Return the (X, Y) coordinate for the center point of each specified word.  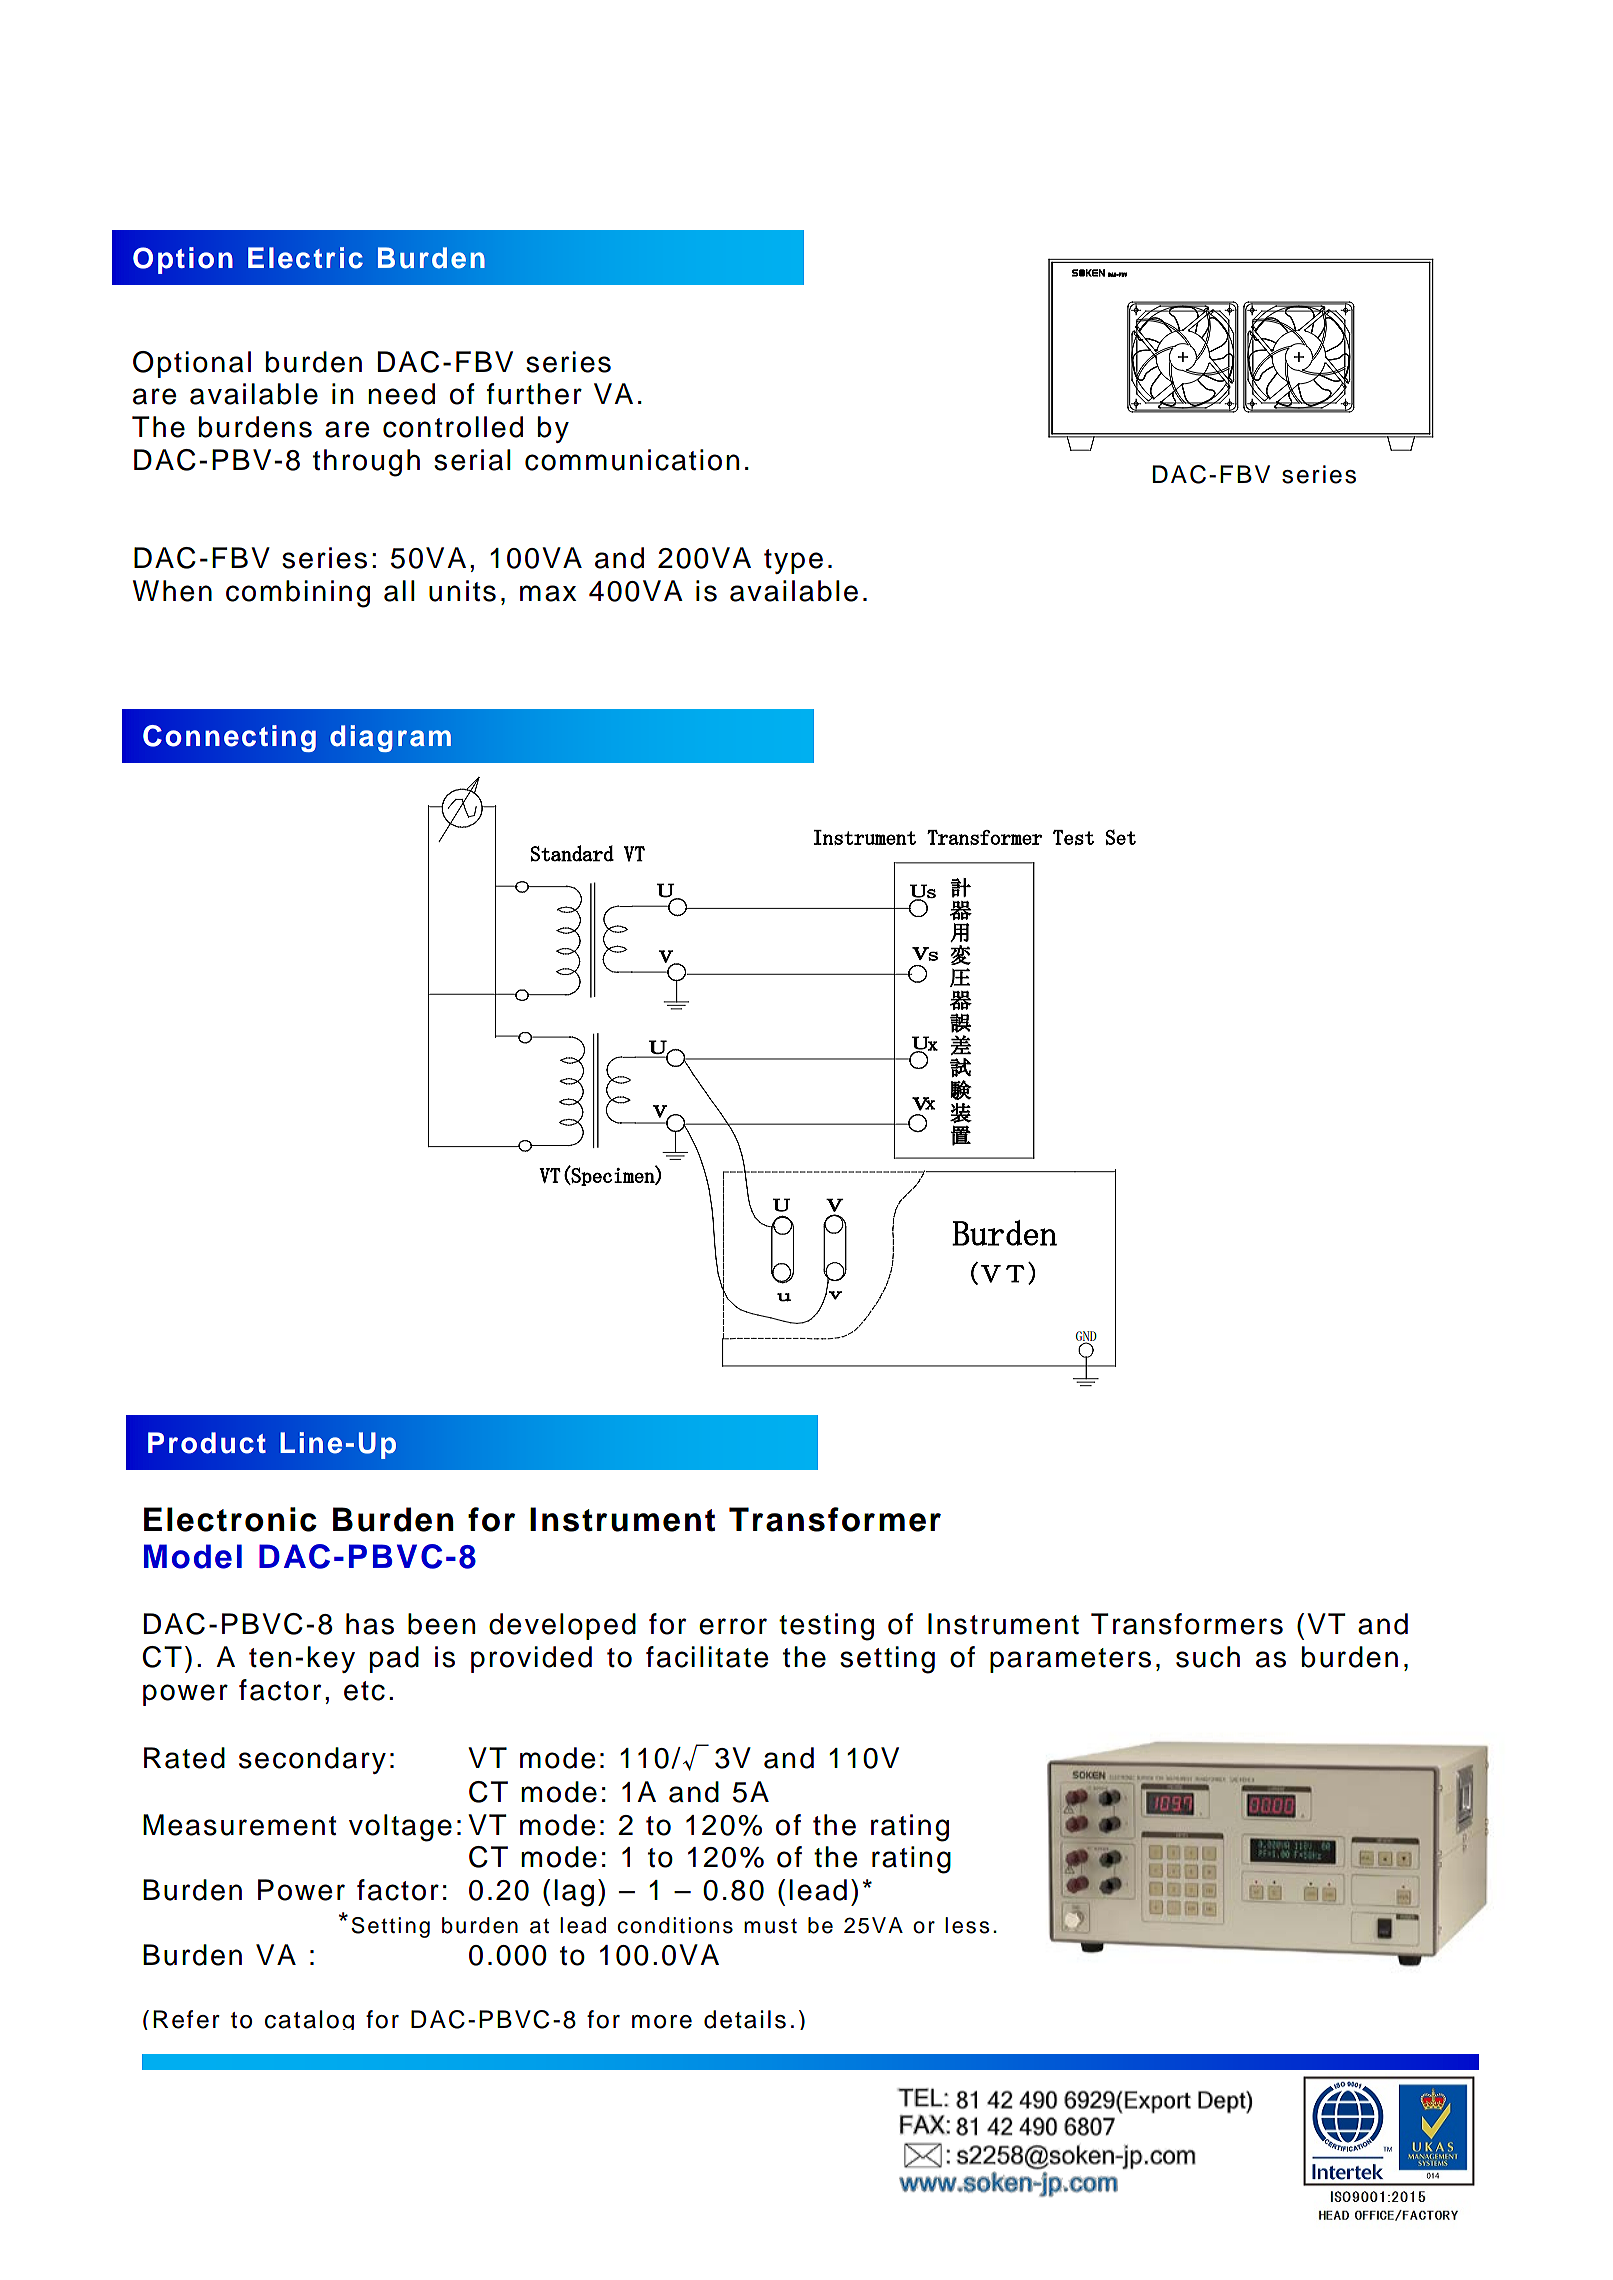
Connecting (229, 738)
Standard (572, 853)
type (793, 561)
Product (207, 1443)
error (733, 1626)
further (534, 394)
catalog (309, 2020)
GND (1086, 1337)
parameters (1070, 1660)
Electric (305, 258)
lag (574, 1893)
